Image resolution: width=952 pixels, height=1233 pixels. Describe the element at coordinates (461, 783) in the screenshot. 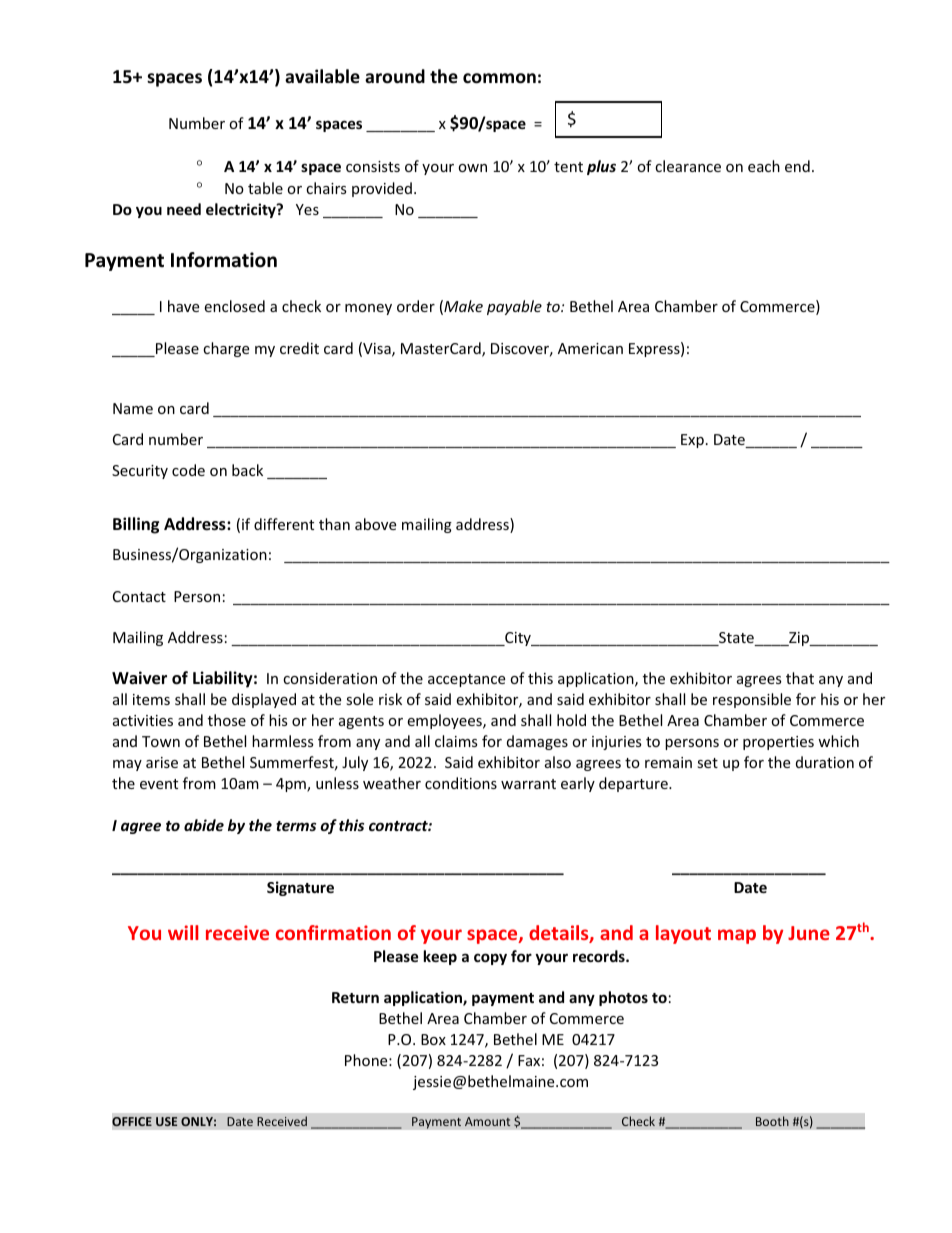

I see `conditions` at that location.
